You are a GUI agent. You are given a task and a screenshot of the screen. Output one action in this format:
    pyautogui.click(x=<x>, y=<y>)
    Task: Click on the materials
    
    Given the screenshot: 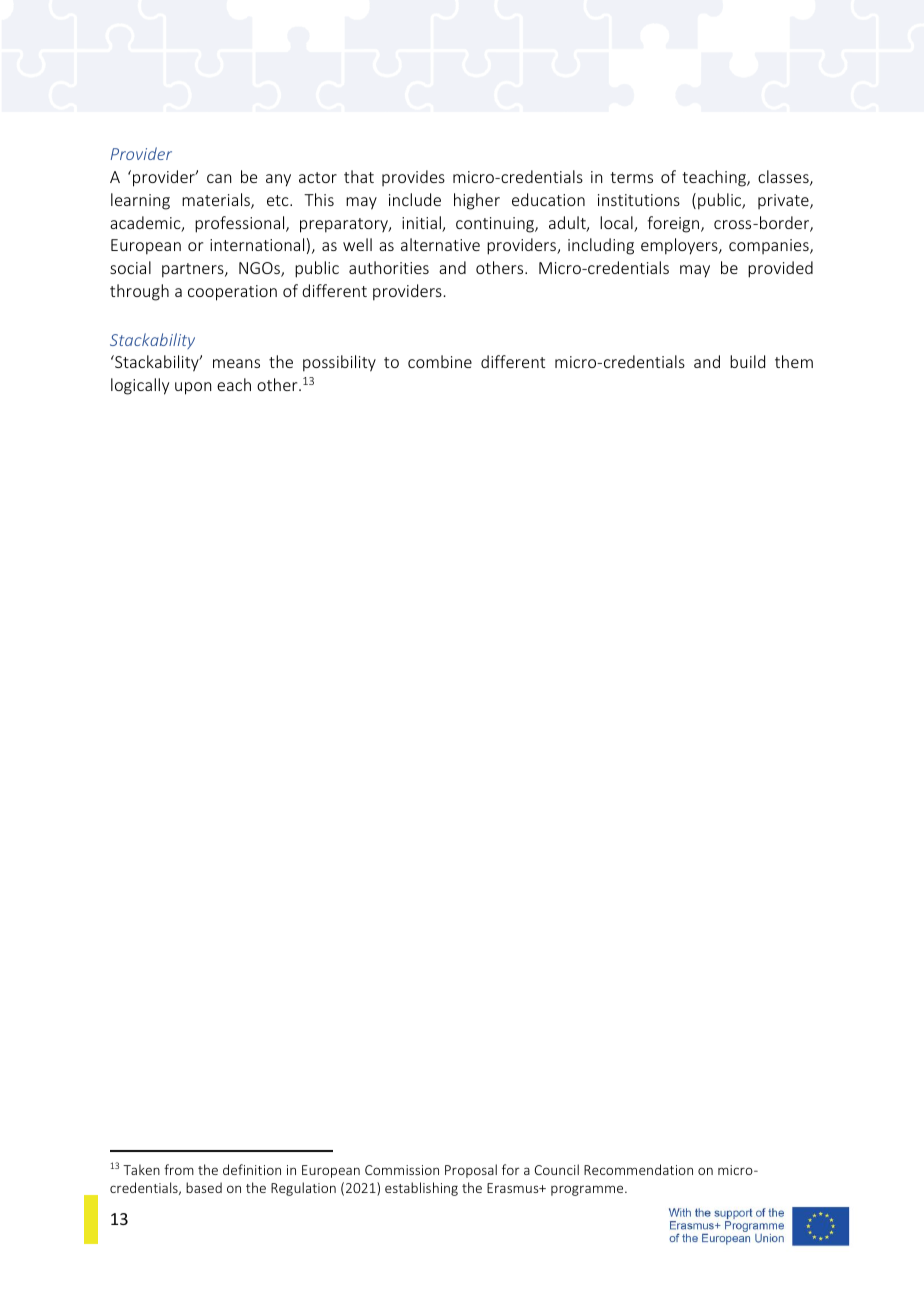 What is the action you would take?
    pyautogui.click(x=217, y=201)
